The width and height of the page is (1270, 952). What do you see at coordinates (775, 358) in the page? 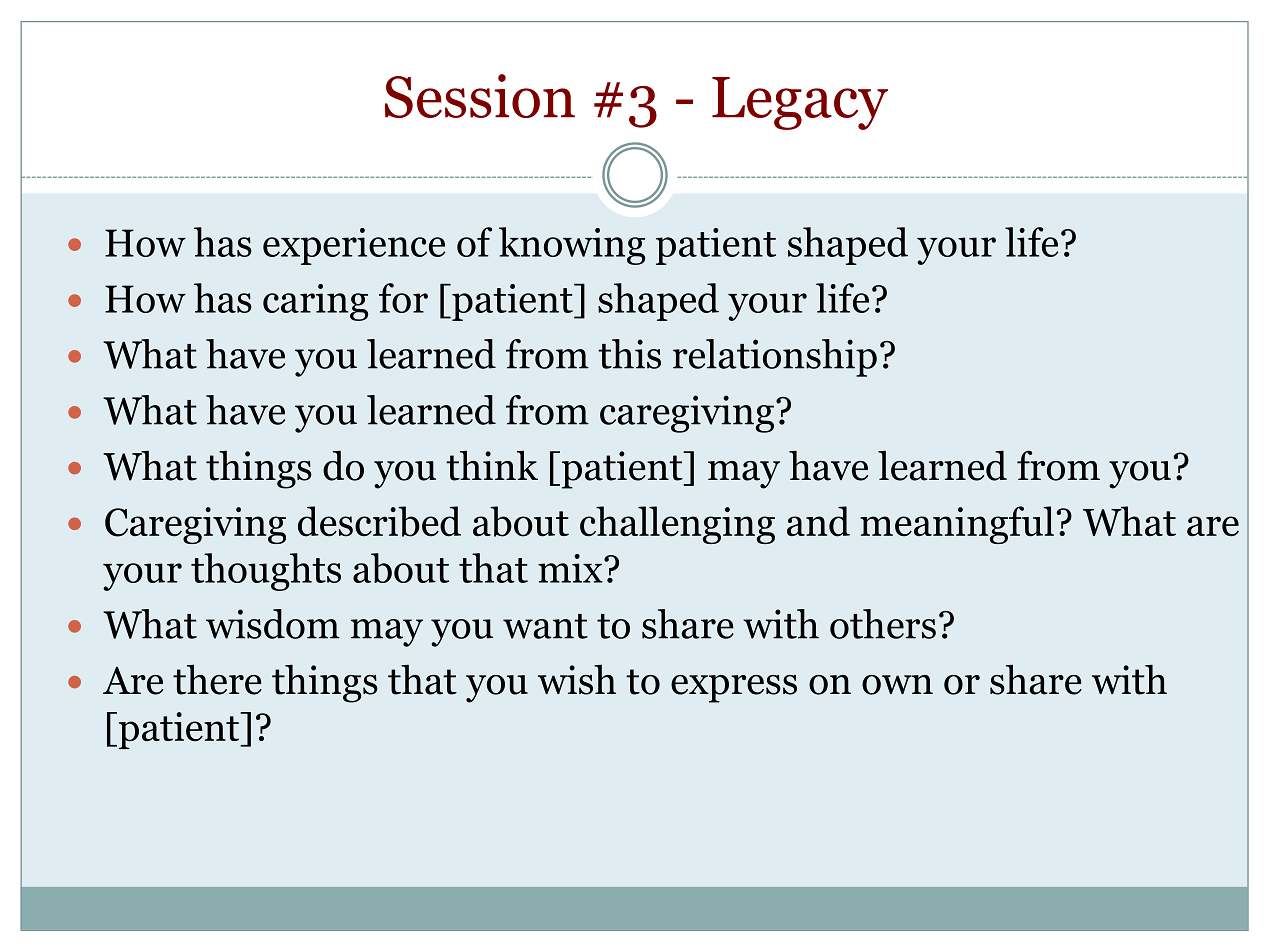
I see `relationship` at bounding box center [775, 358].
